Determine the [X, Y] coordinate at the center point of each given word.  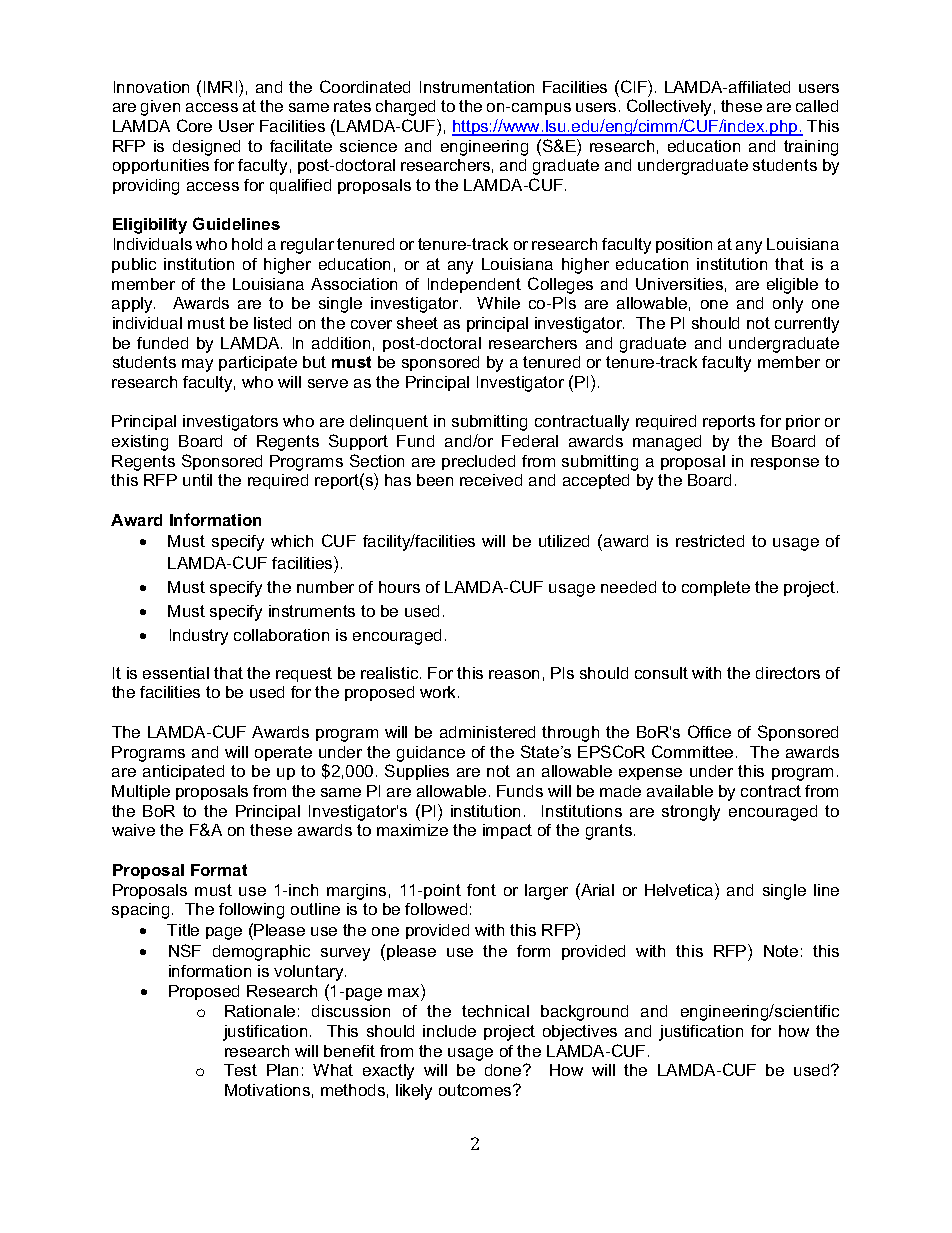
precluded [478, 462]
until [197, 480]
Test [240, 1070]
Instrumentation [477, 87]
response [785, 464]
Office [709, 731]
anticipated [183, 772]
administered [487, 732]
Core [194, 125]
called [817, 106]
